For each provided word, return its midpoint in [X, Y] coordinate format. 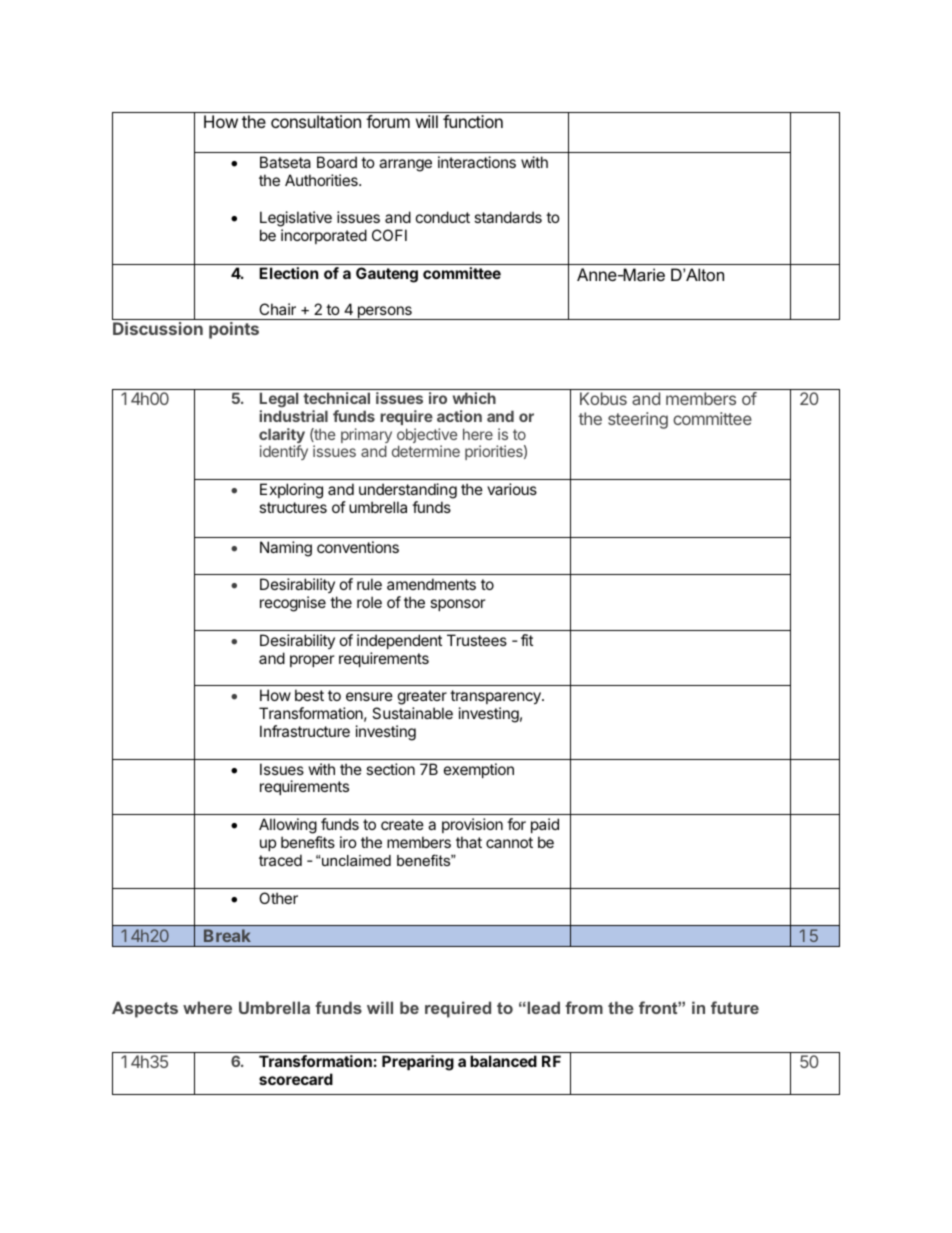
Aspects [145, 1009]
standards [508, 217]
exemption [479, 770]
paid [545, 825]
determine [426, 451]
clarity [282, 437]
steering [638, 420]
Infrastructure [305, 731]
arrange [405, 165]
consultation [316, 121]
